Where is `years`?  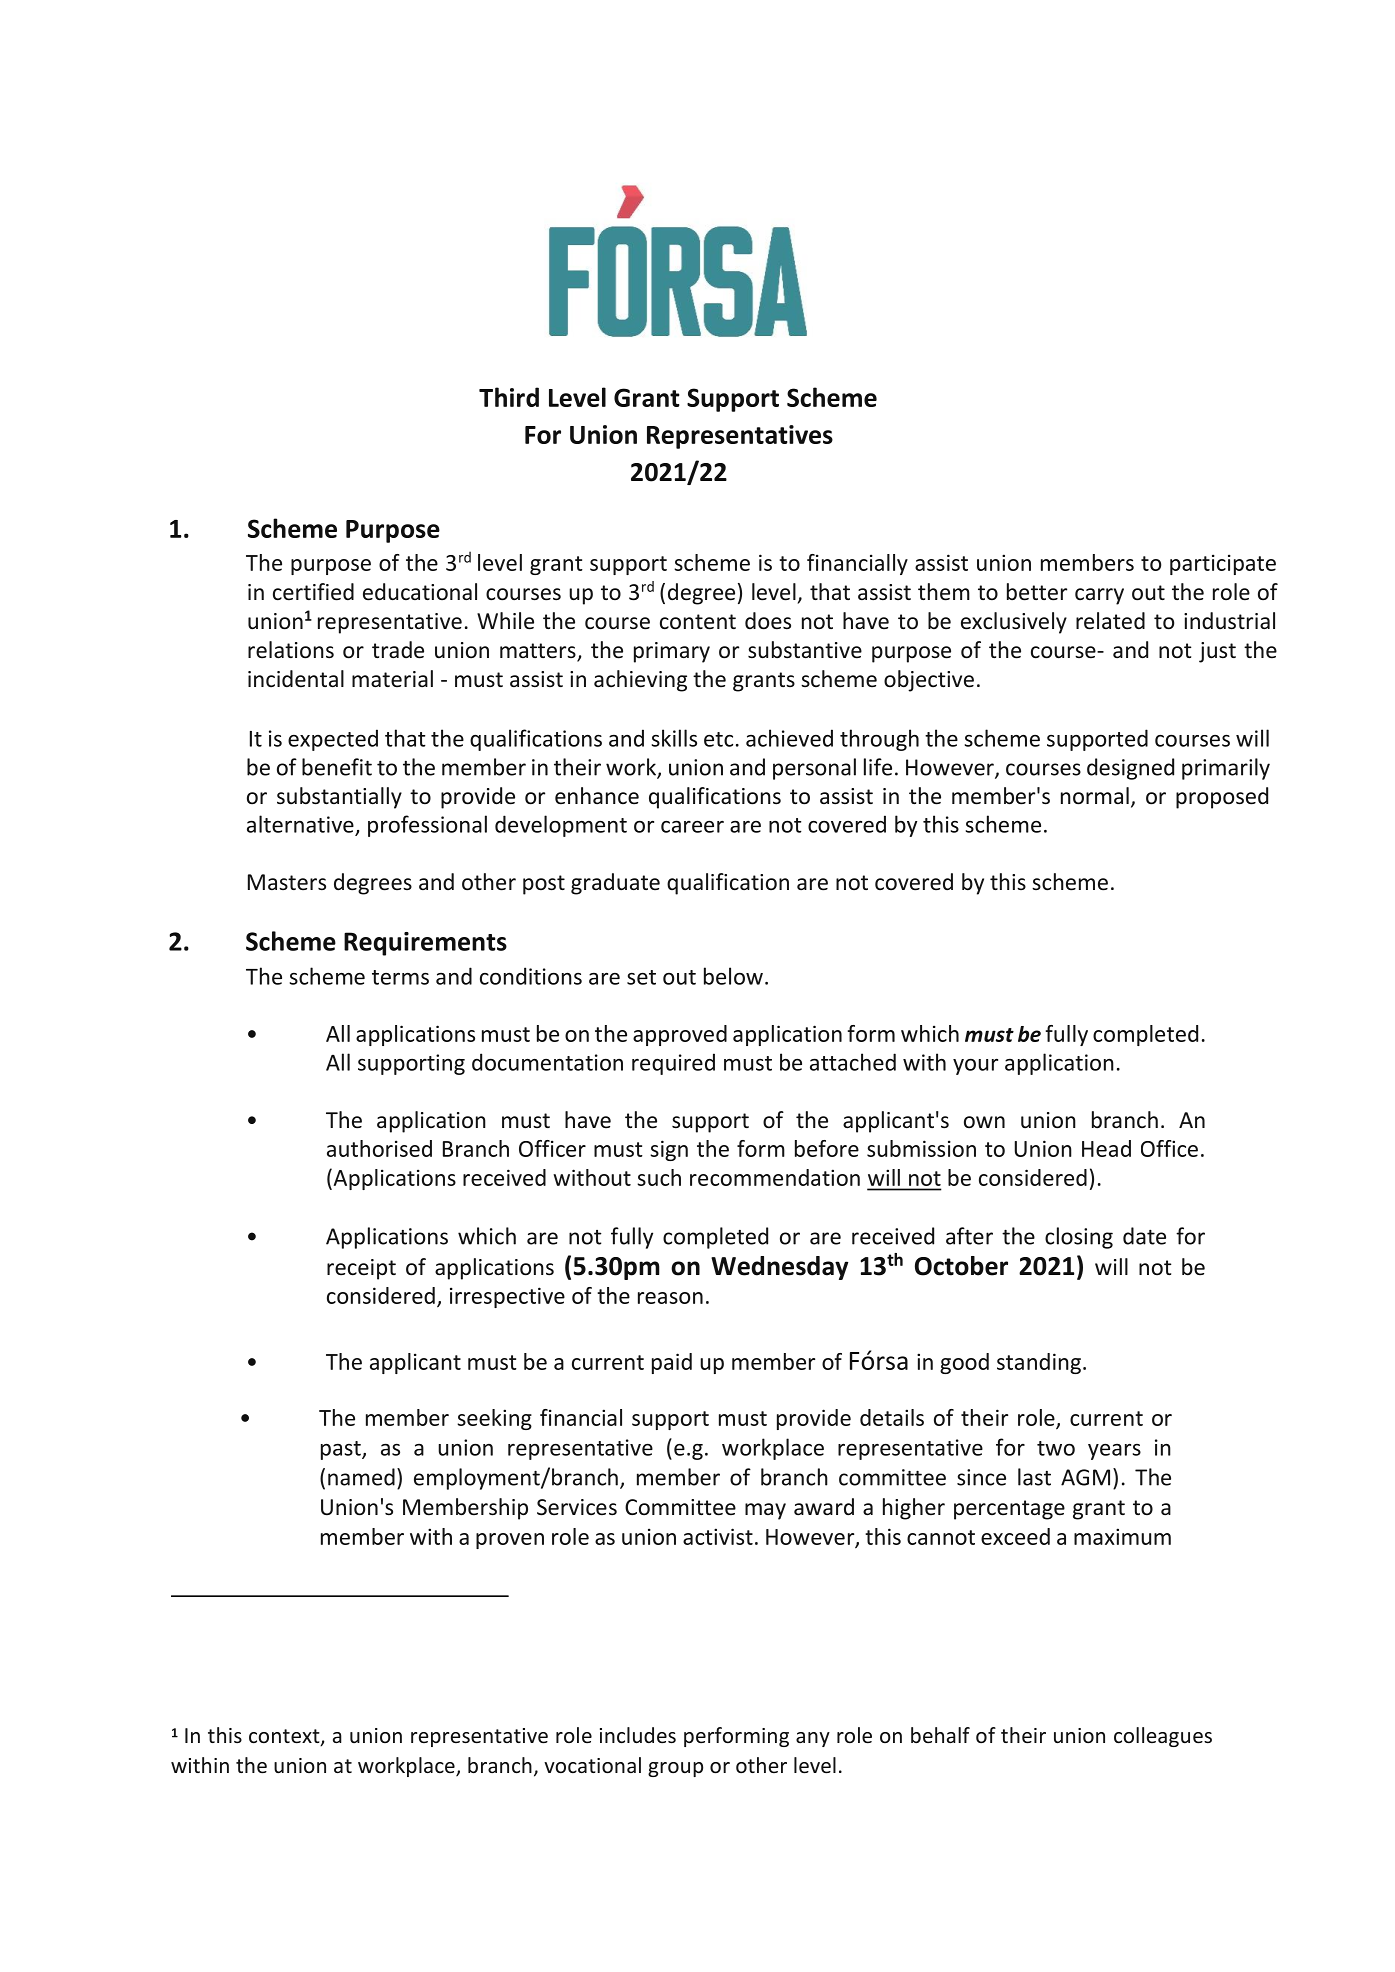
years is located at coordinates (1114, 1452).
